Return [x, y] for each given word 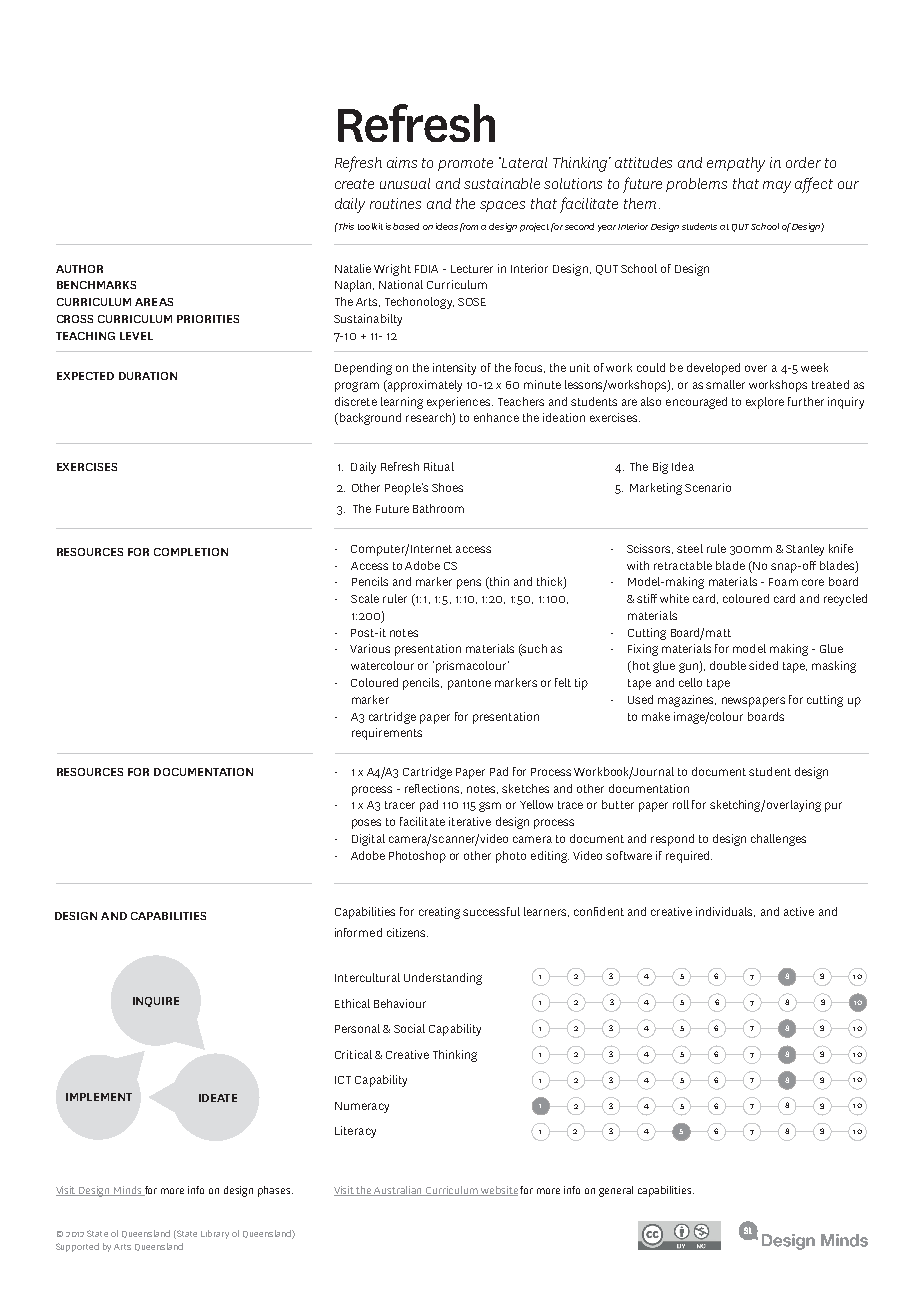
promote [465, 164]
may [777, 187]
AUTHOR [79, 269]
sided [763, 665]
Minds [128, 1191]
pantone [469, 684]
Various [370, 648]
